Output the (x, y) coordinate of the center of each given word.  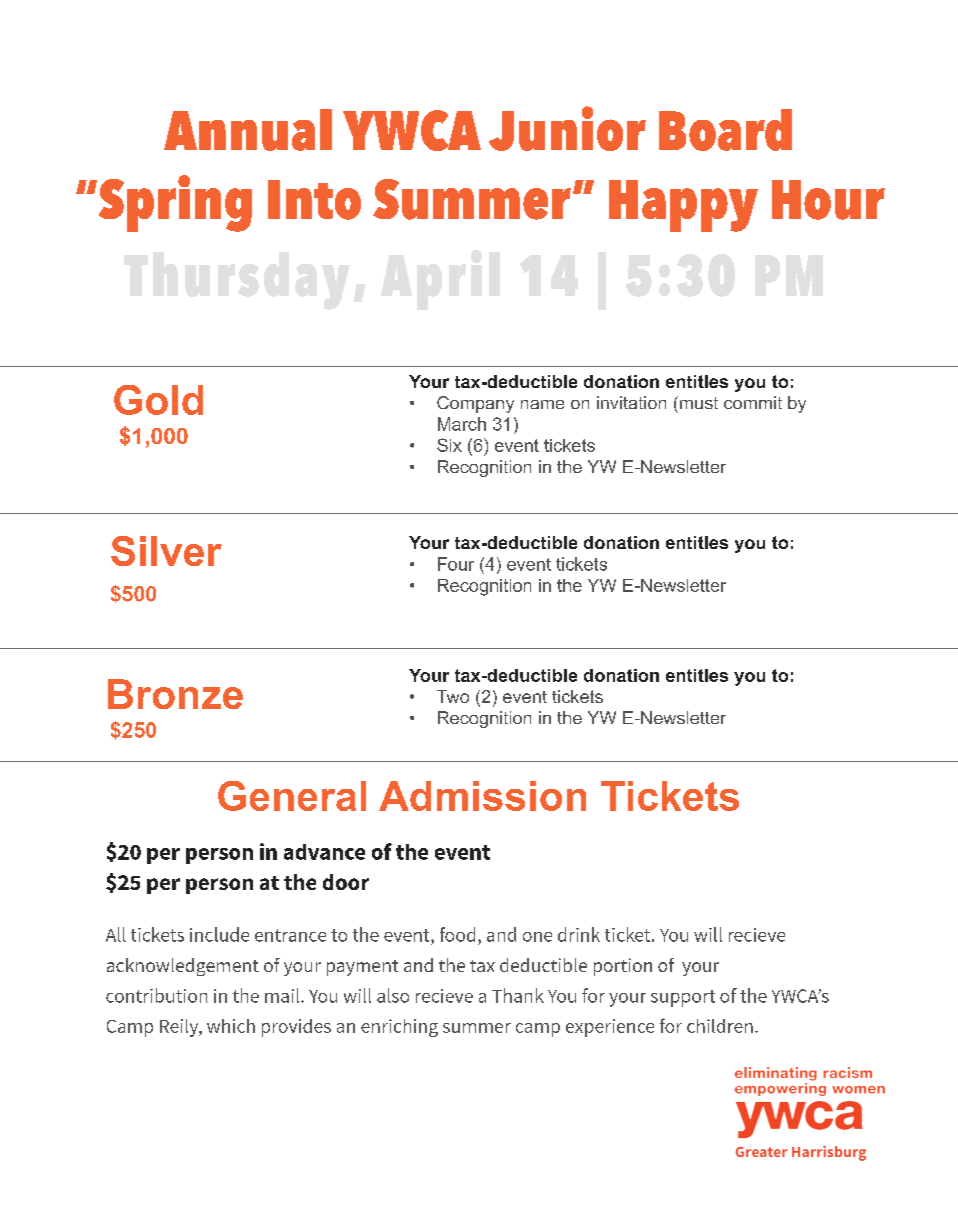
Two (453, 696)
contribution (156, 995)
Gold (158, 400)
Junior (567, 128)
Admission (482, 796)
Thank (518, 995)
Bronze (175, 694)
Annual (248, 130)
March (462, 424)
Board (725, 130)
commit (753, 402)
